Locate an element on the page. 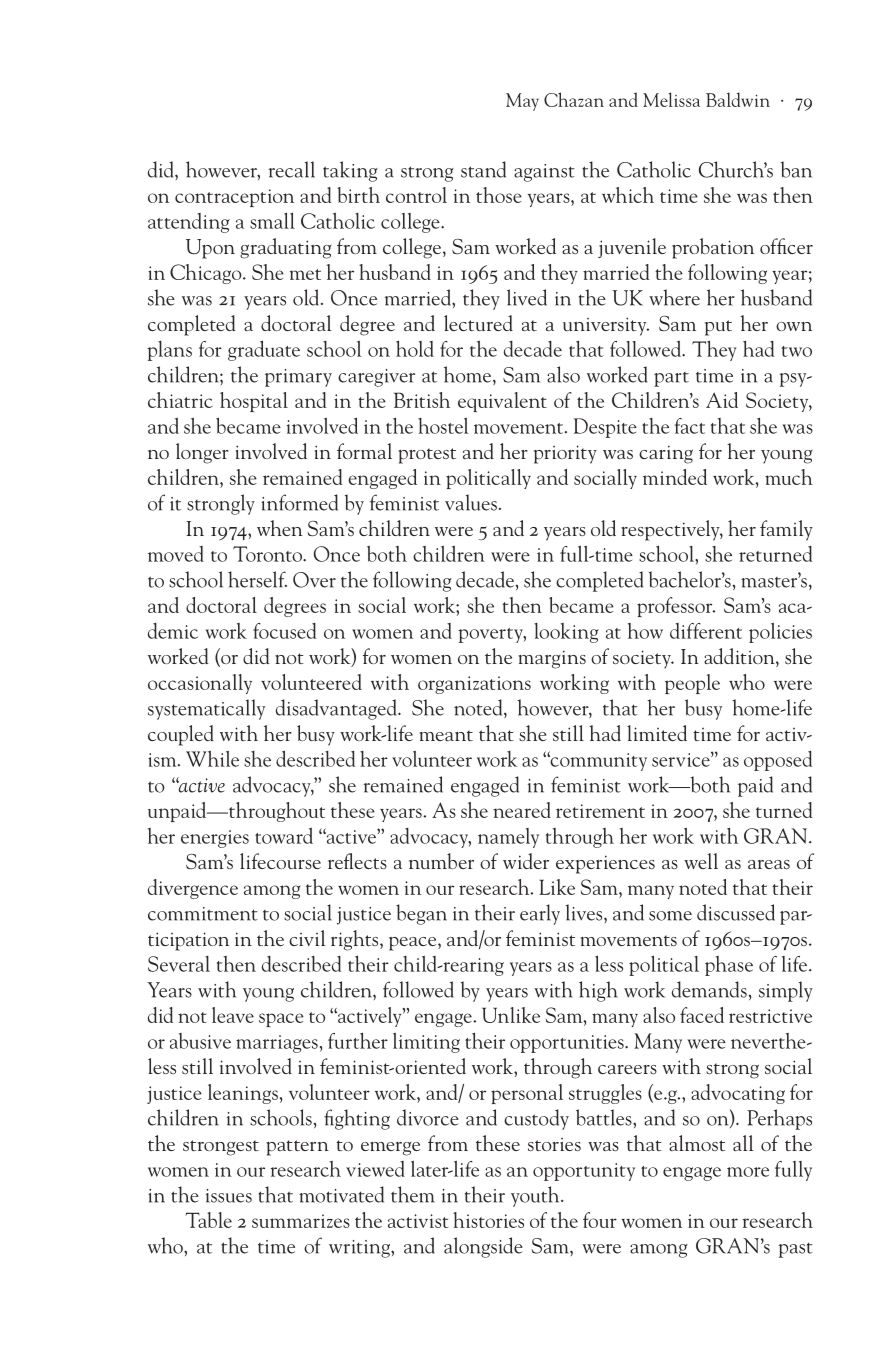  put is located at coordinates (718, 328).
